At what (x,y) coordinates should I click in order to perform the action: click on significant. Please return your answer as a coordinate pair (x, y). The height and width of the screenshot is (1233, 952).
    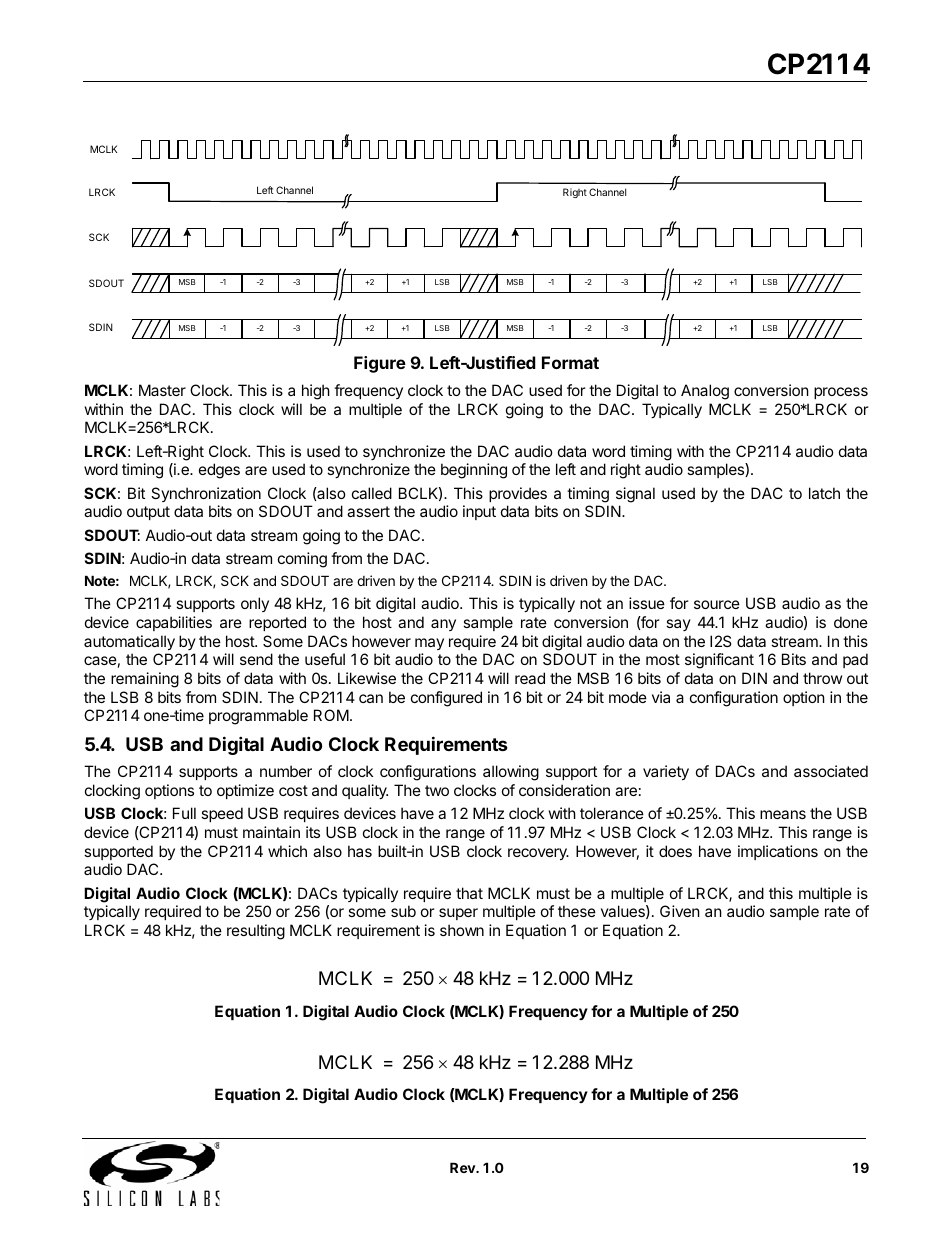
    Looking at the image, I should click on (719, 661).
